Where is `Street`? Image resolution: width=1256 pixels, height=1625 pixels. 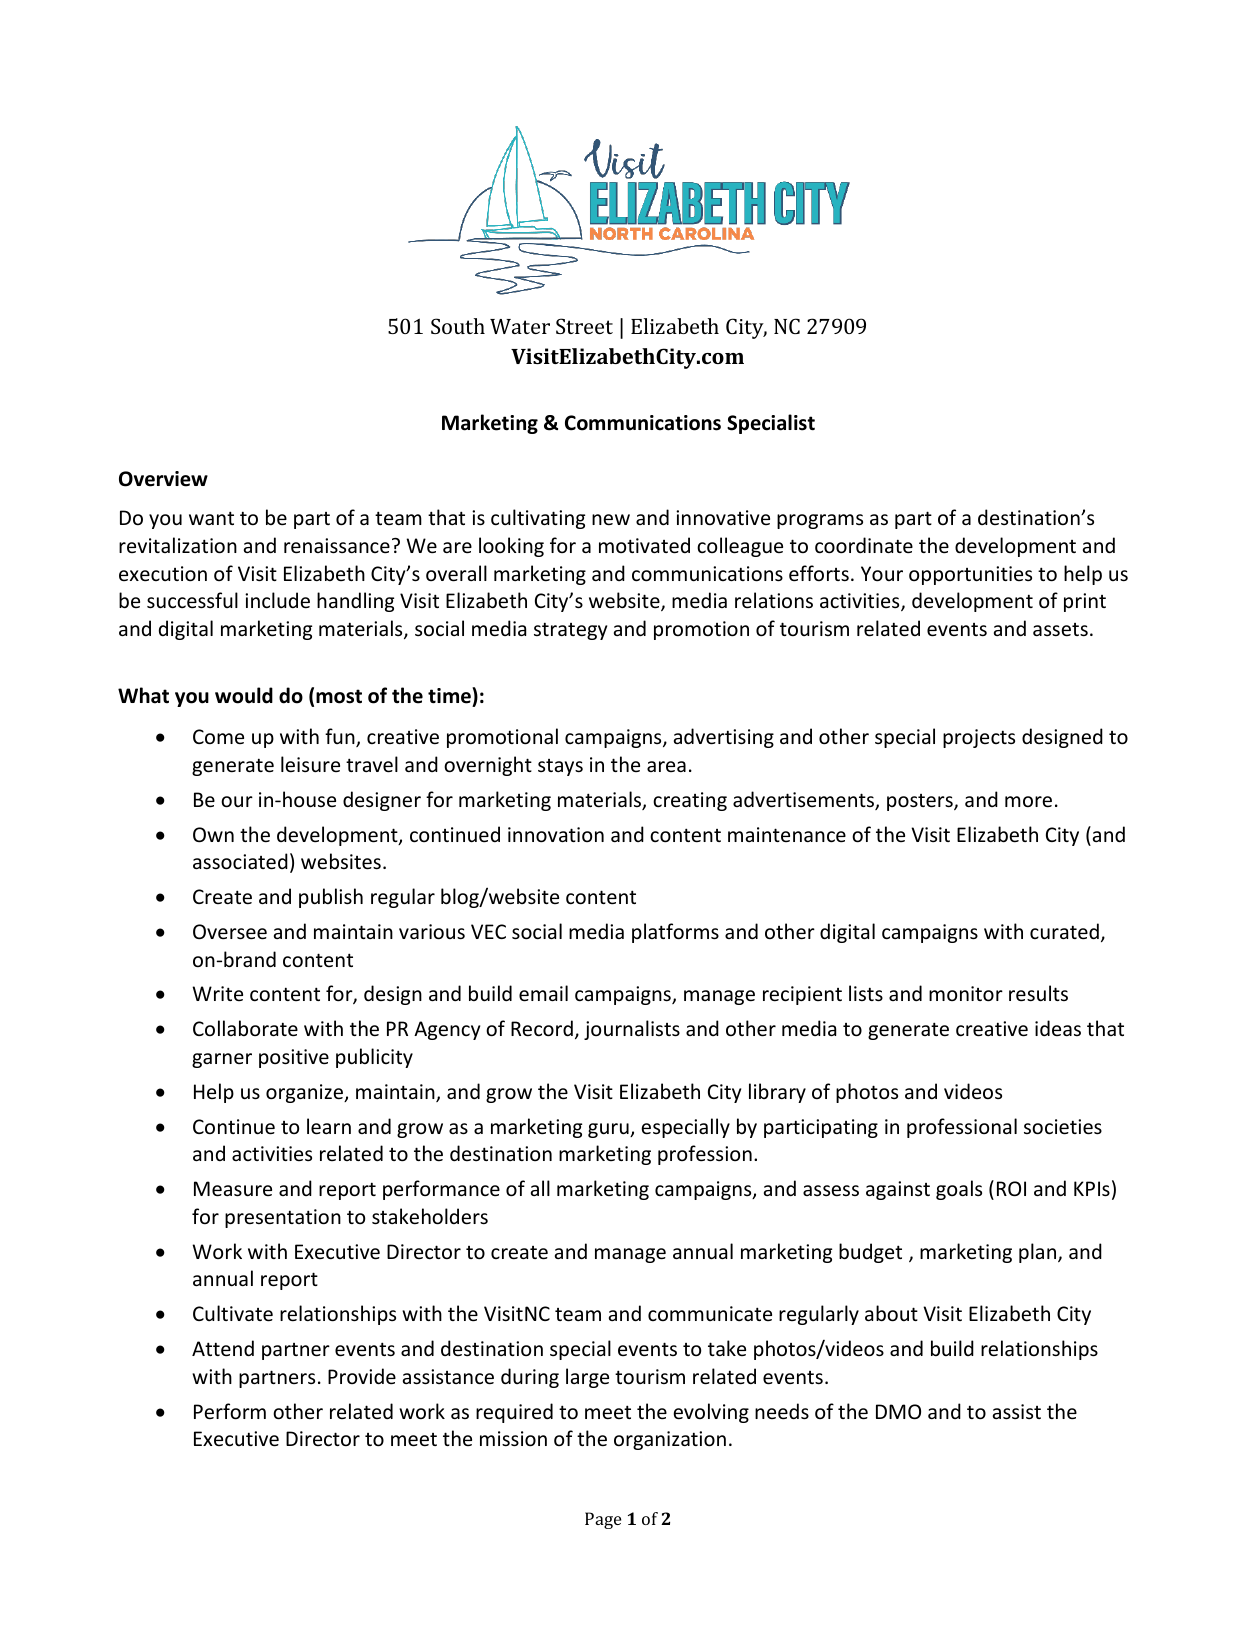 Street is located at coordinates (584, 326).
